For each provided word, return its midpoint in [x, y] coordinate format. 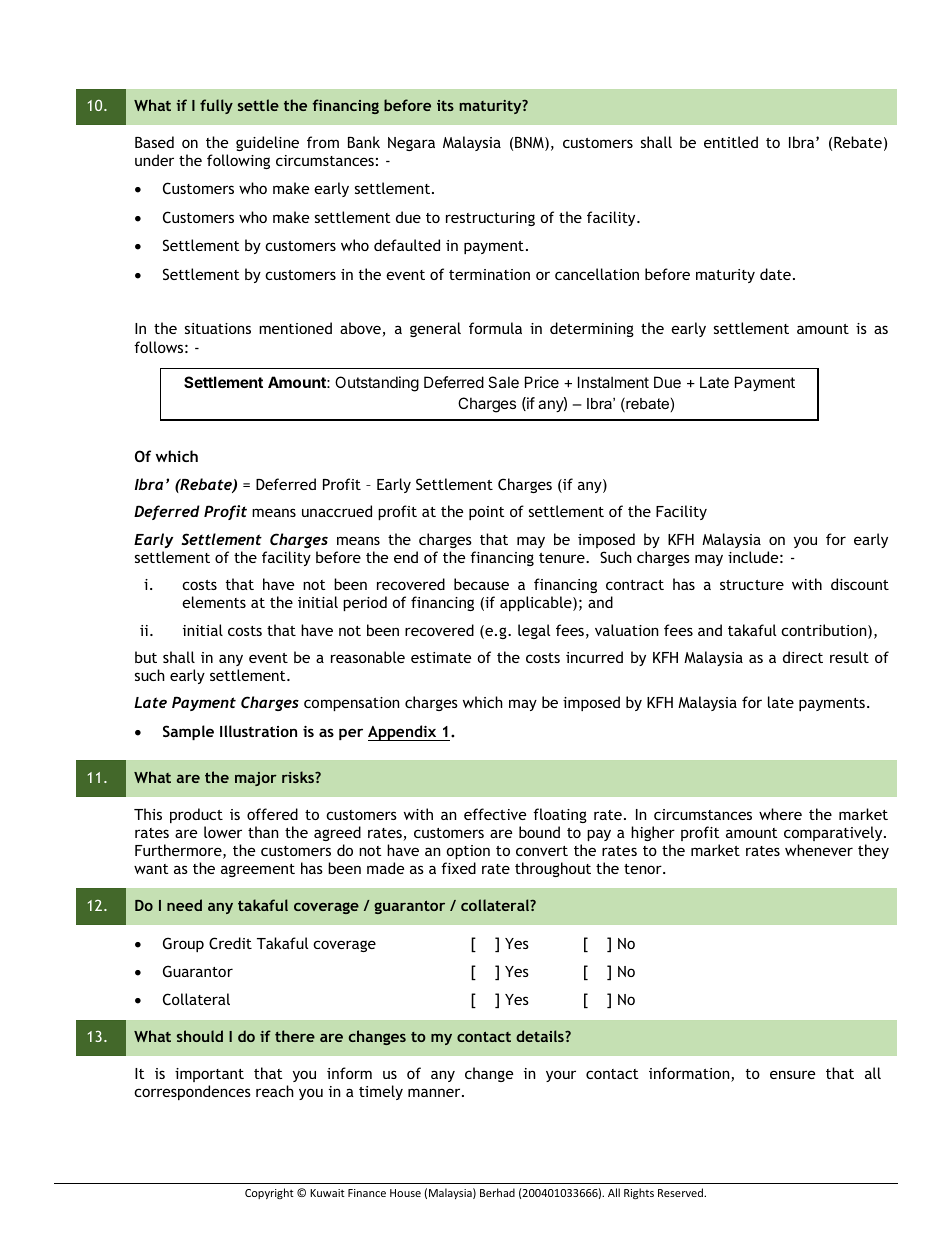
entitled [731, 142]
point [486, 513]
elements [214, 602]
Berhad [497, 1192]
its [445, 105]
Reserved [681, 1192]
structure [752, 585]
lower [223, 832]
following [238, 161]
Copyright [269, 1193]
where [780, 814]
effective [495, 814]
